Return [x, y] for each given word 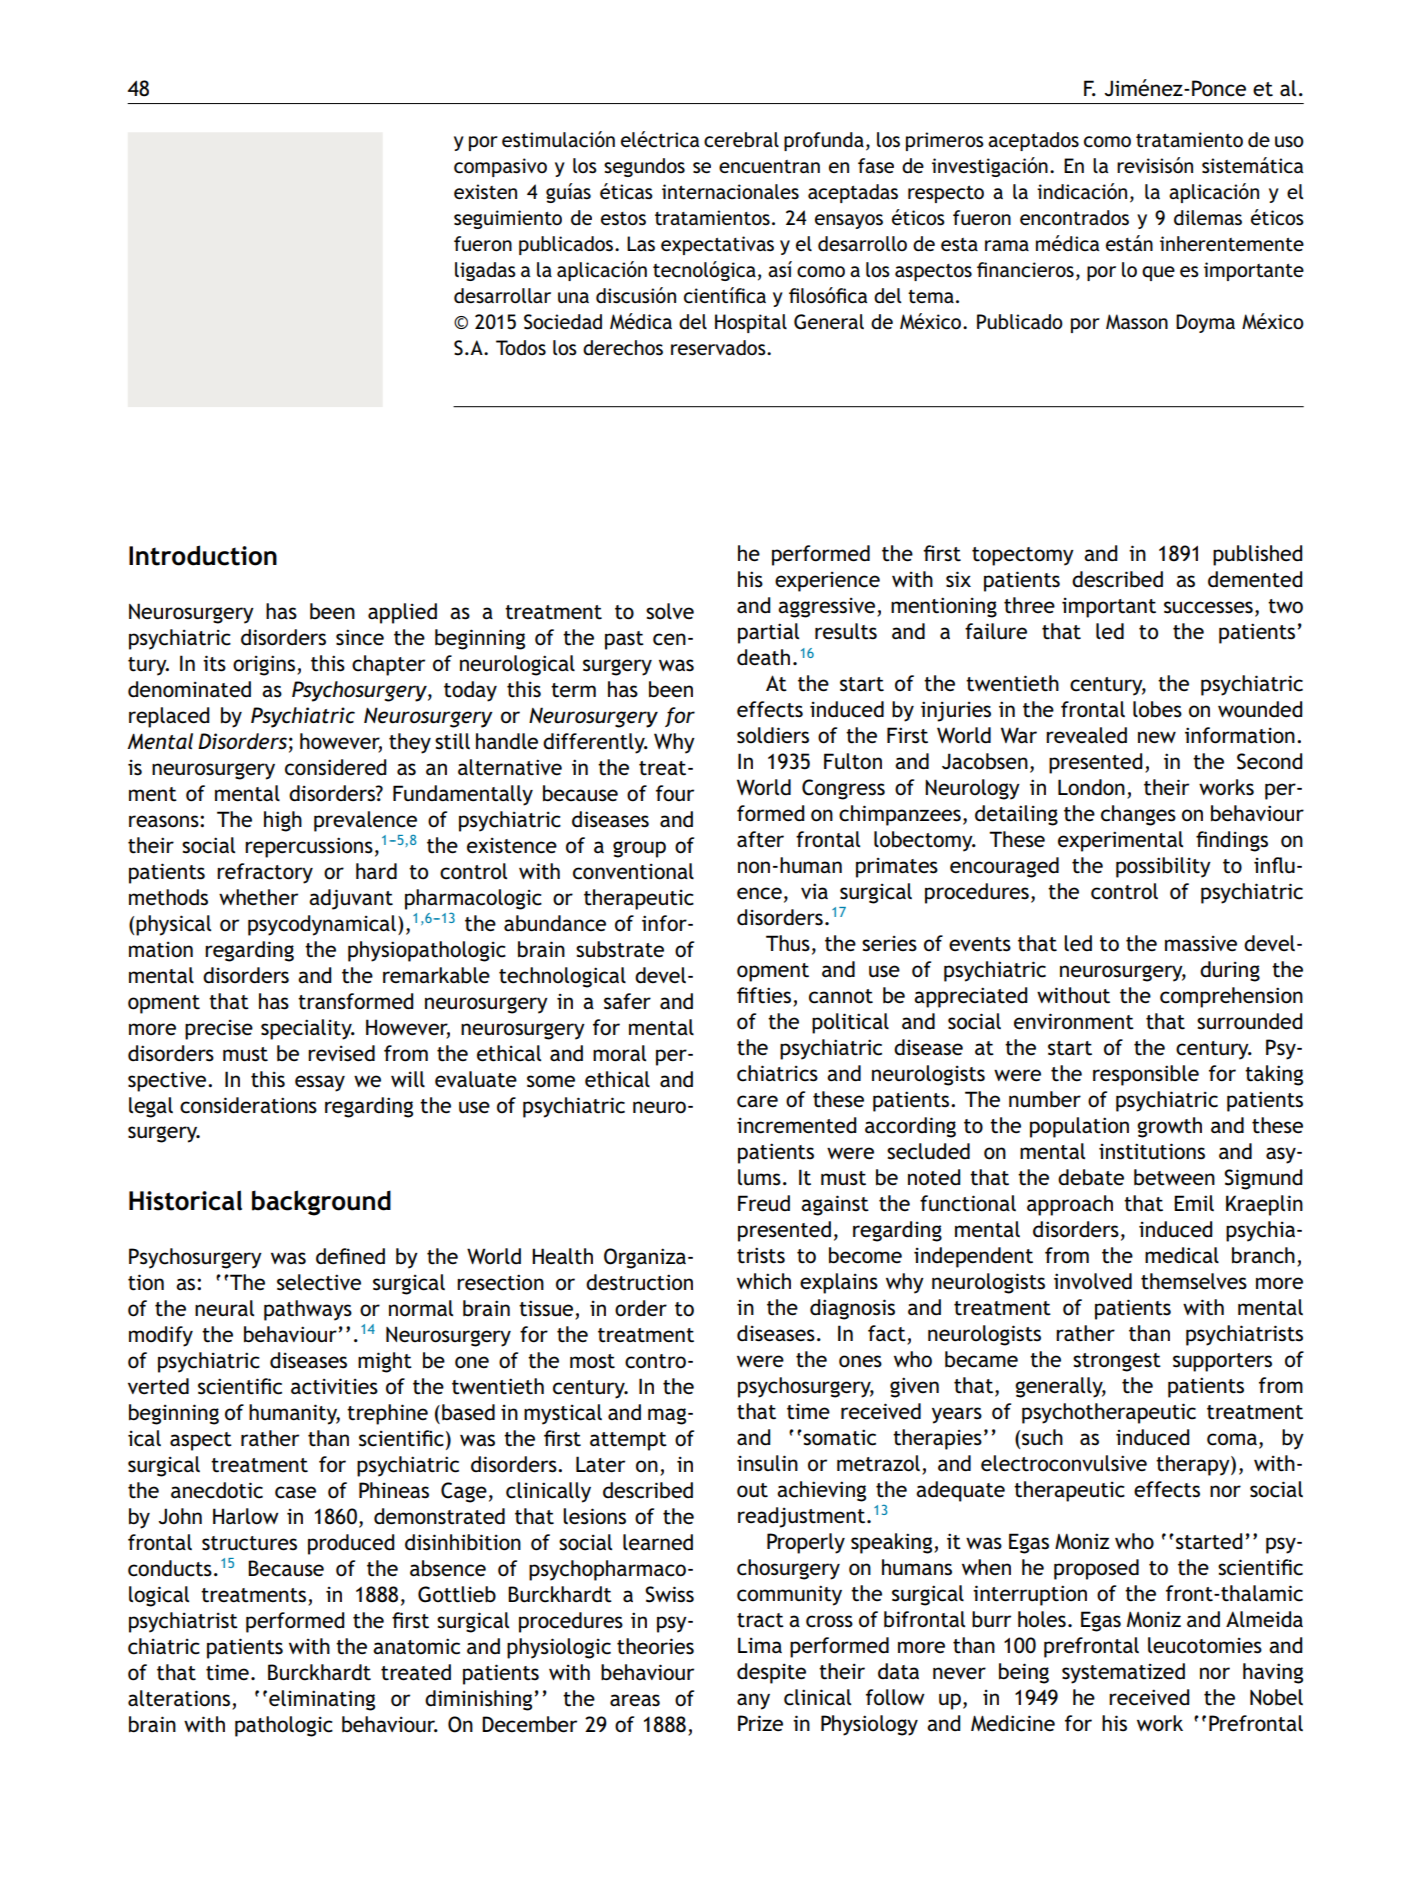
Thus [788, 943]
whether [258, 897]
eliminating [322, 1700]
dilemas [1208, 218]
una [573, 297]
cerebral [741, 140]
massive [1201, 944]
